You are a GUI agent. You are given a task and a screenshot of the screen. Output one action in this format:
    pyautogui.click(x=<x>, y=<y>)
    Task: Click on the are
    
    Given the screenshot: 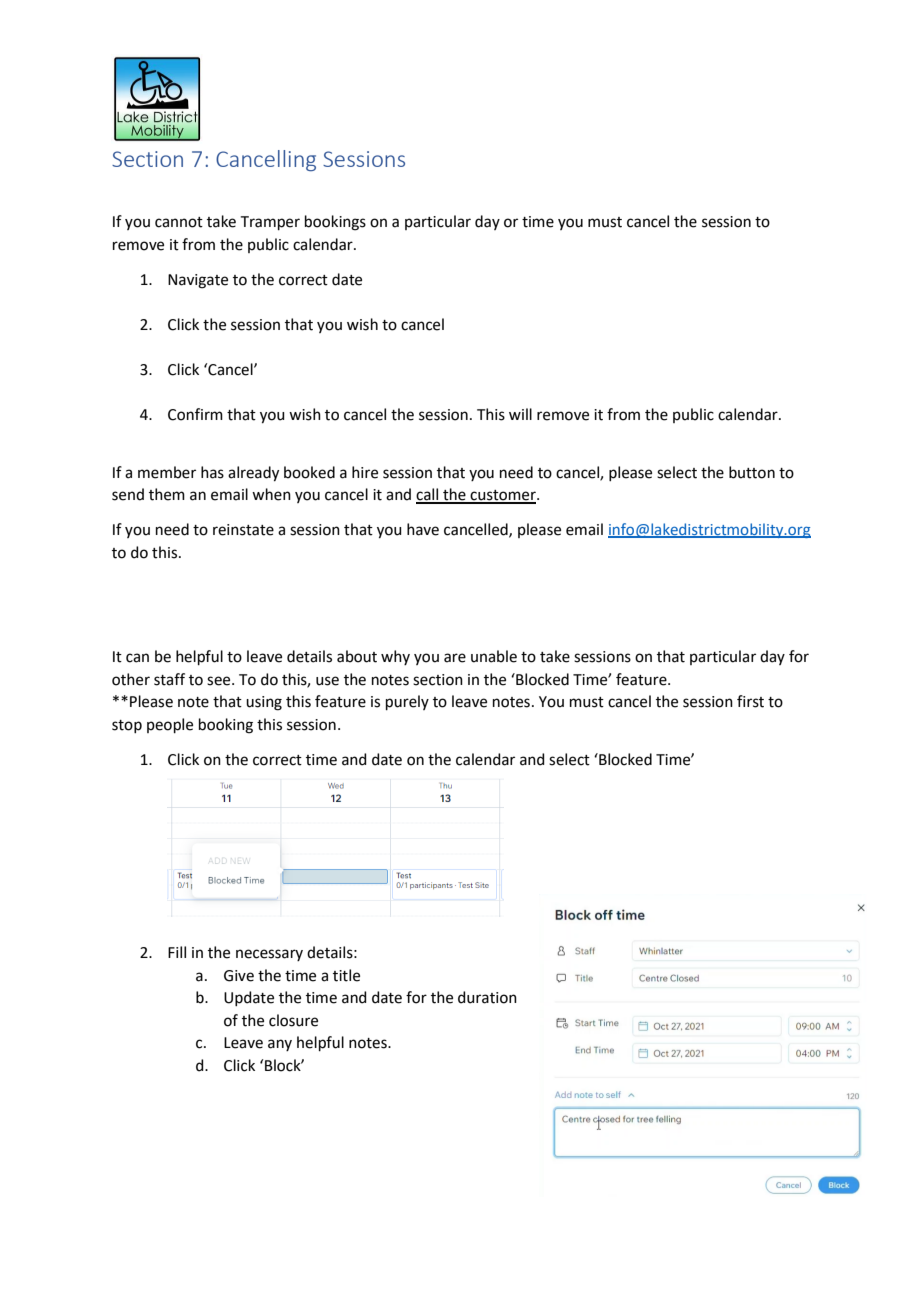 What is the action you would take?
    pyautogui.click(x=455, y=658)
